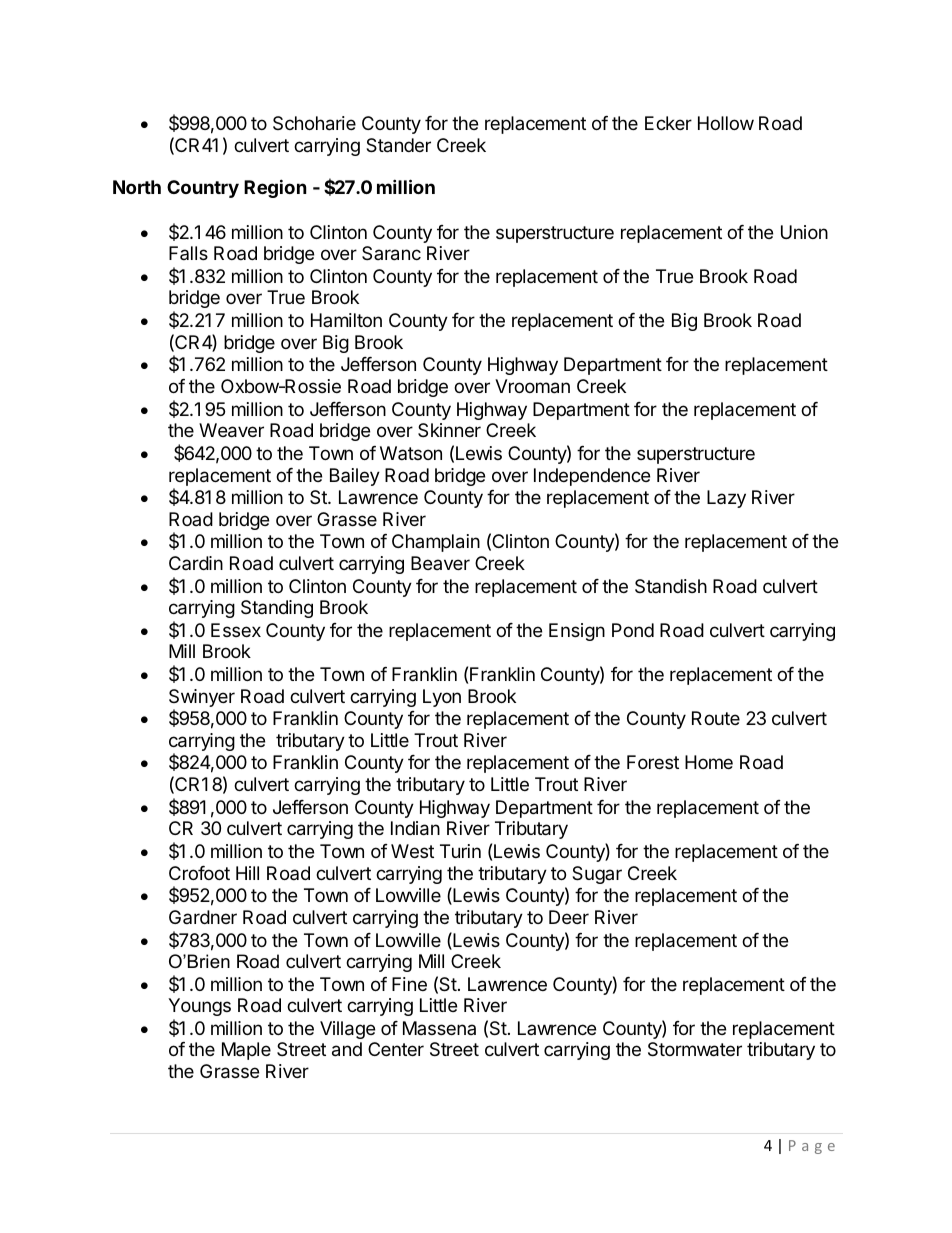  What do you see at coordinates (199, 1007) in the document?
I see `Youngs` at bounding box center [199, 1007].
